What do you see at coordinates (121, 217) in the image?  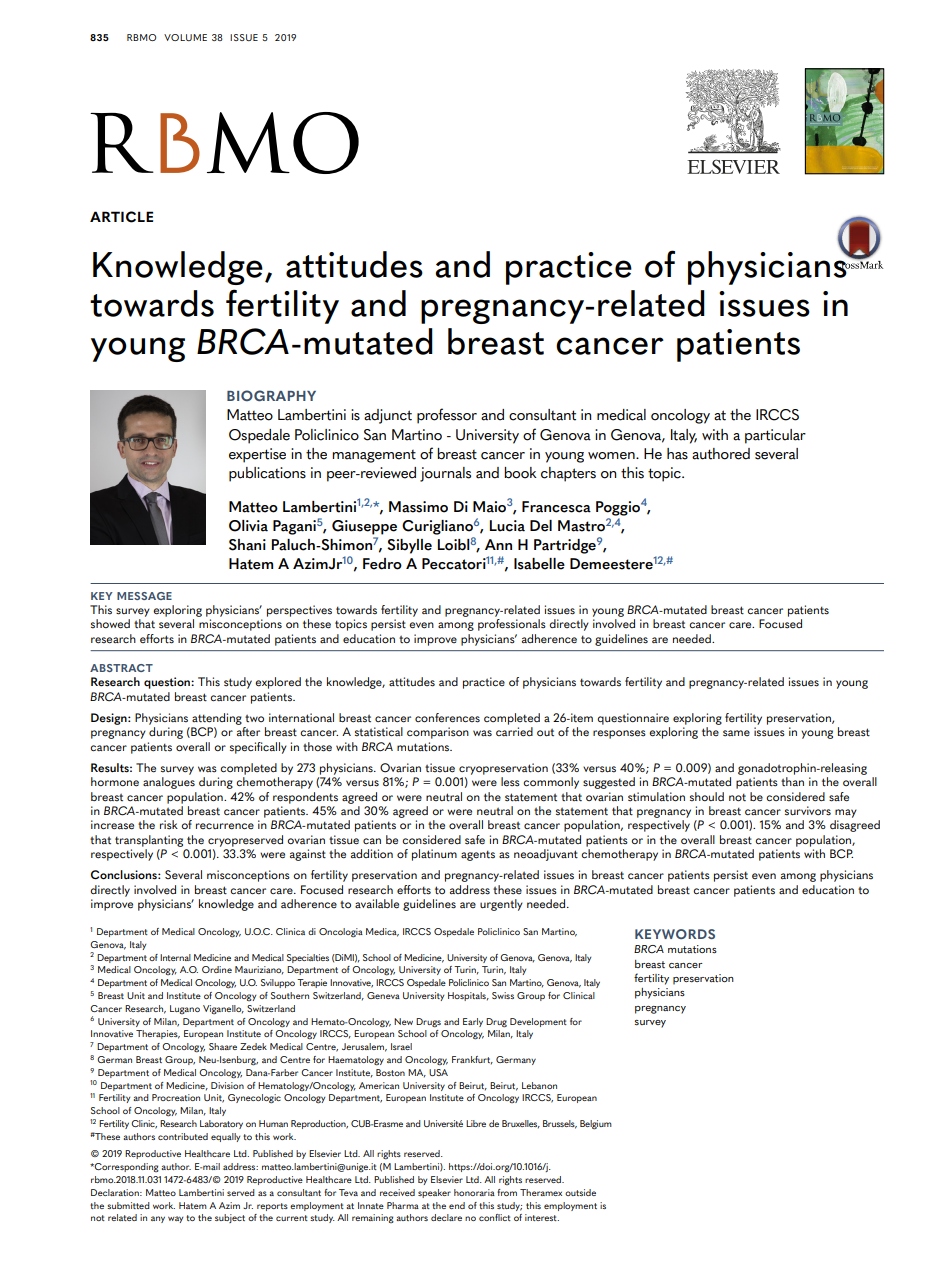 I see `ARTICLE` at bounding box center [121, 217].
